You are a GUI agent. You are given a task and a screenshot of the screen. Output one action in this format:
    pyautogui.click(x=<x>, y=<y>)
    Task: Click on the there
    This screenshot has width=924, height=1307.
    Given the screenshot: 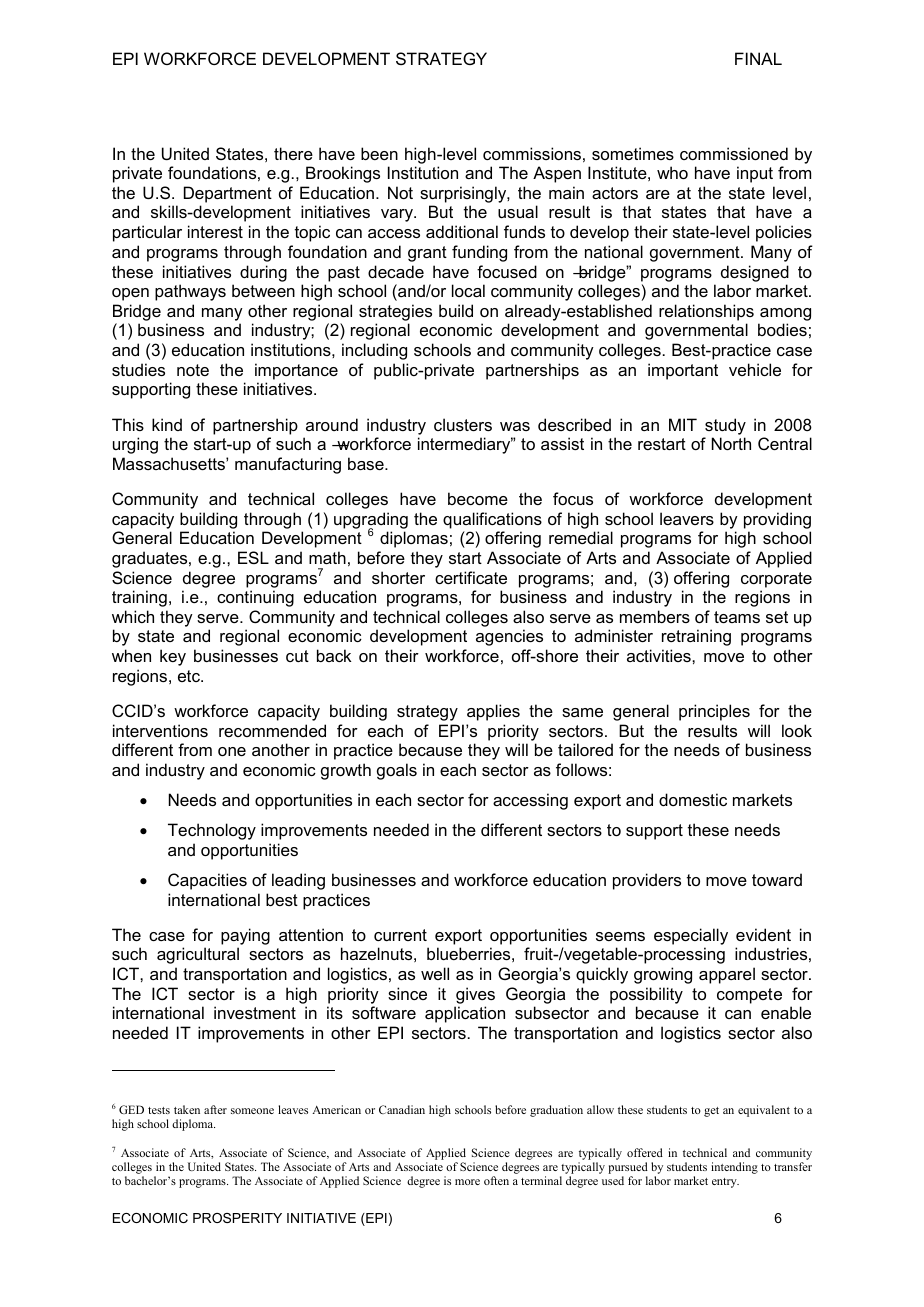 What is the action you would take?
    pyautogui.click(x=293, y=153)
